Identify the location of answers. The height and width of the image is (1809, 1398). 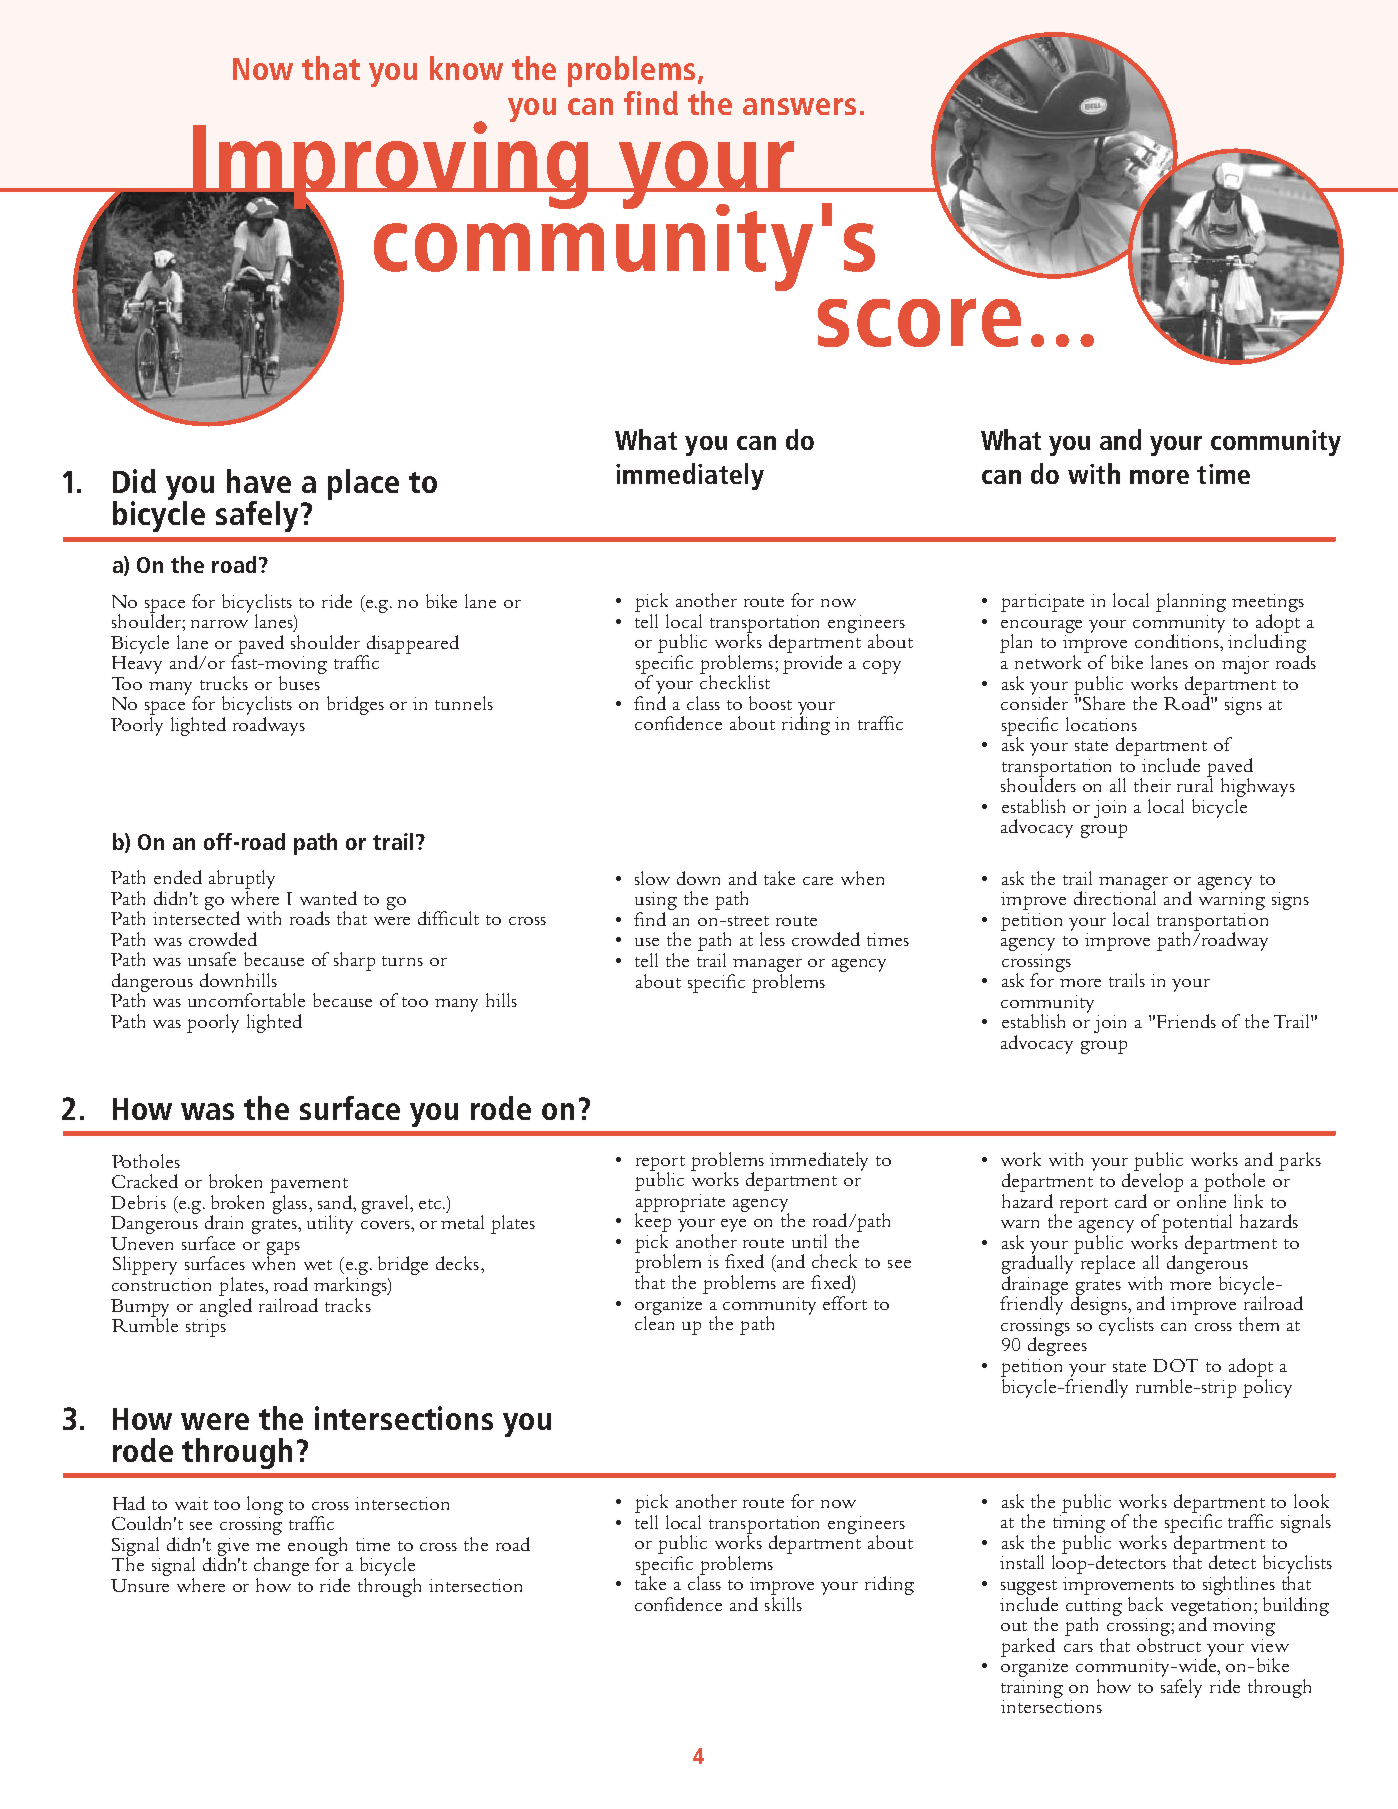
(799, 106).
